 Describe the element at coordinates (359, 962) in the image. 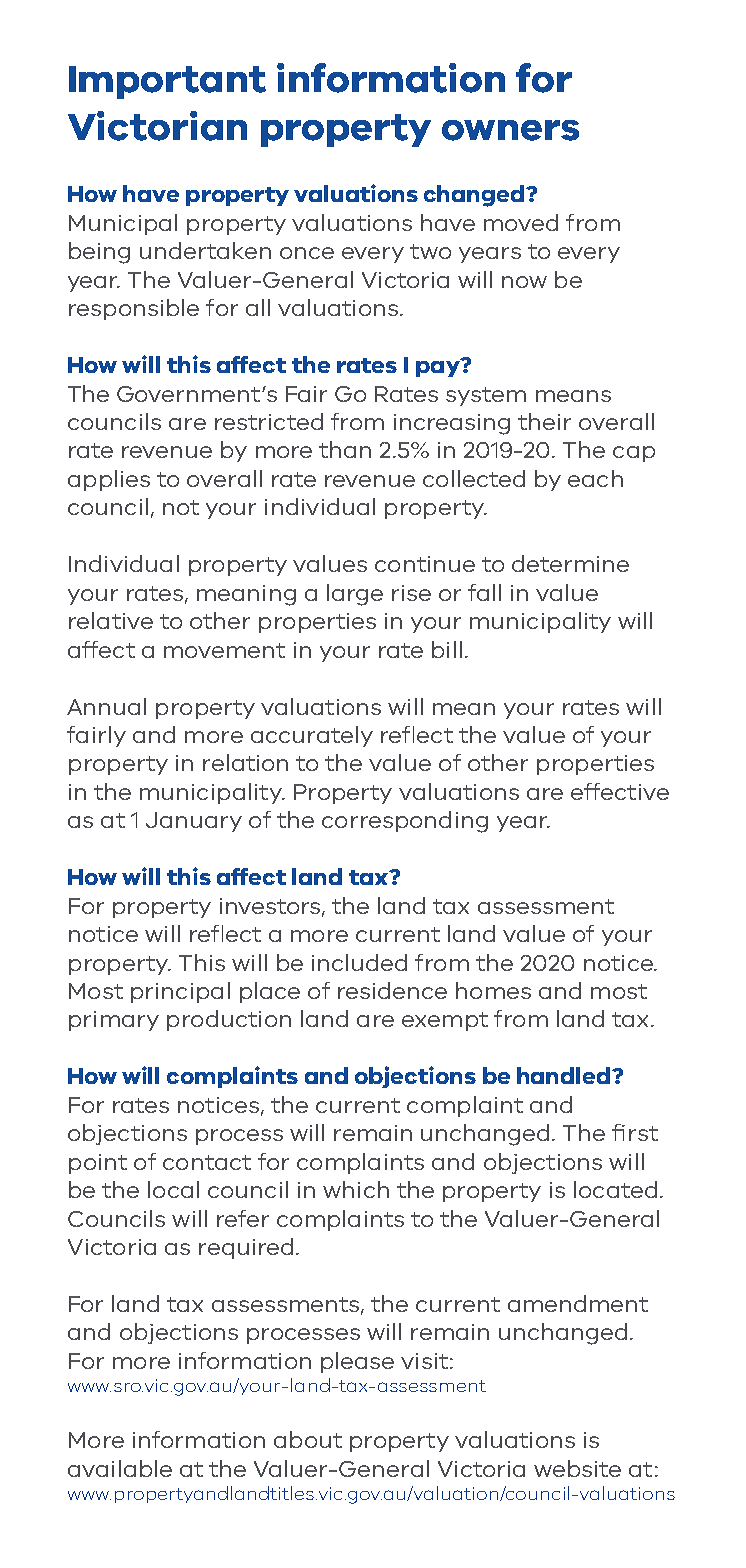

I see `included` at that location.
